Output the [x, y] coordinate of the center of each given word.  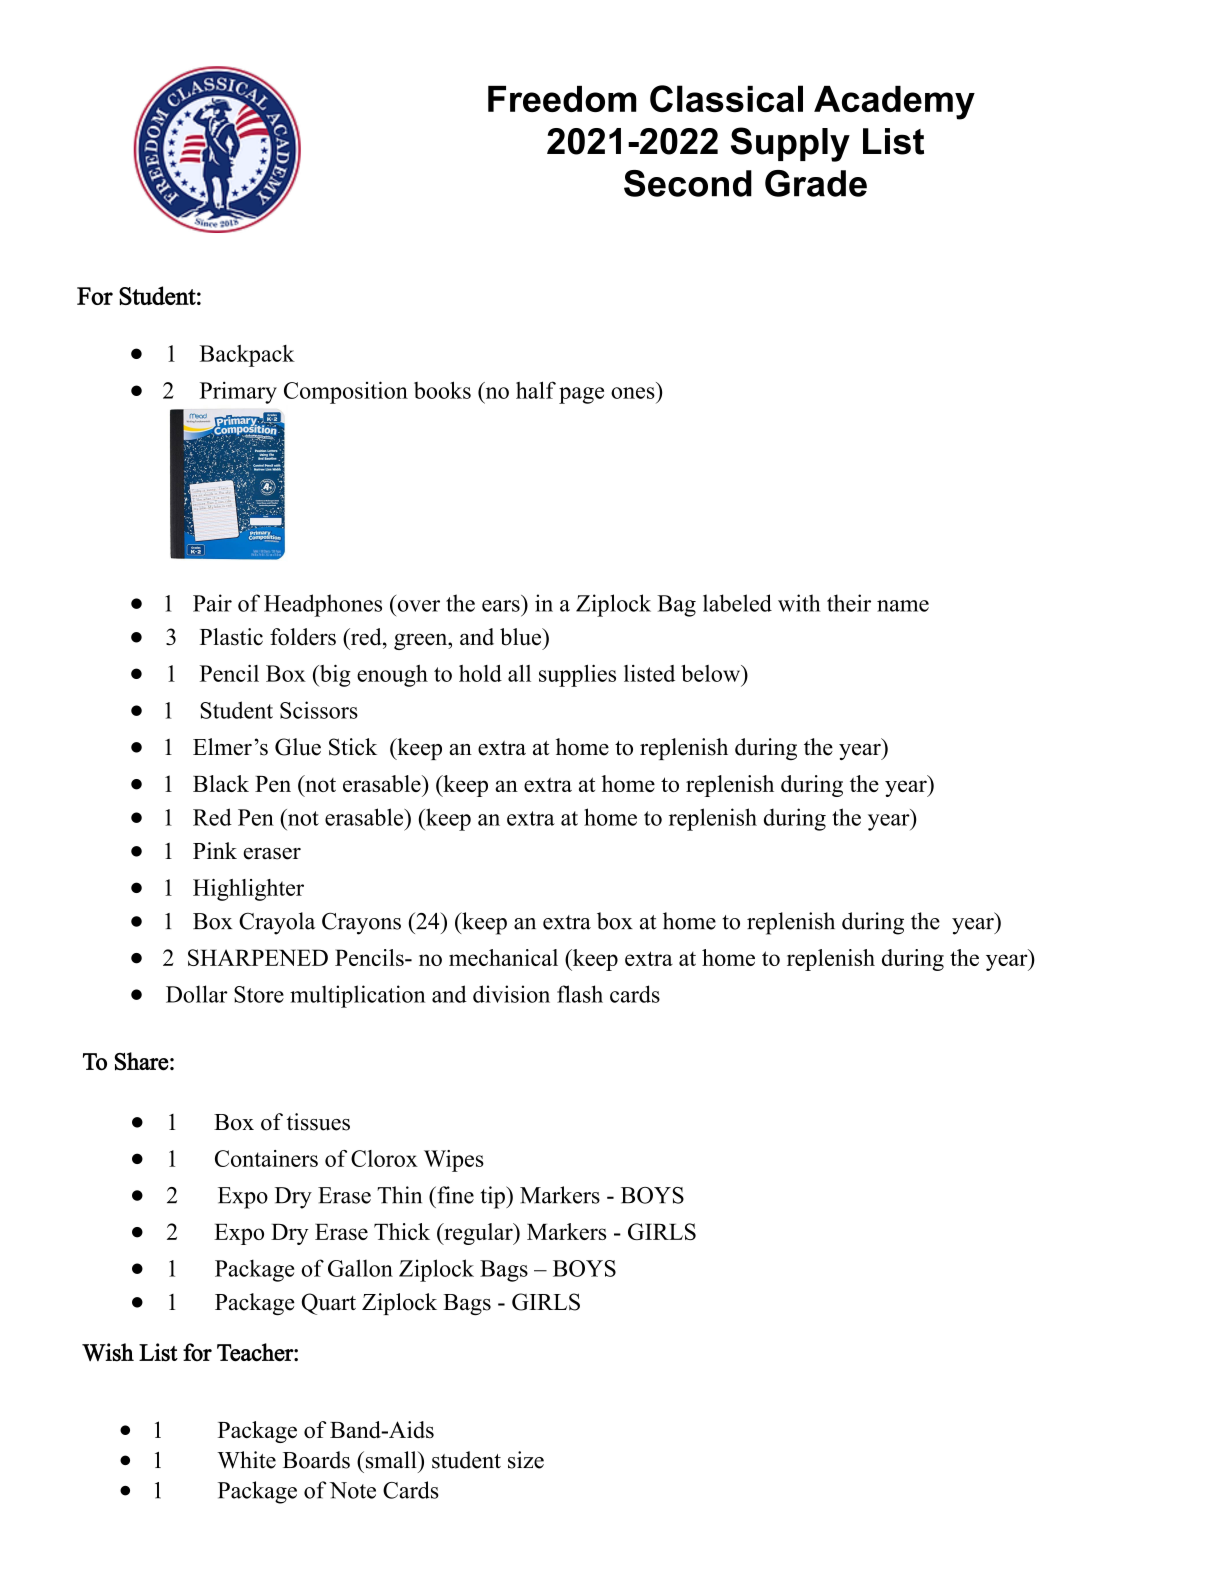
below [712, 673]
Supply [790, 144]
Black [221, 783]
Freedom [562, 99]
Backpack [247, 356]
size [526, 1460]
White [246, 1460]
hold [480, 673]
